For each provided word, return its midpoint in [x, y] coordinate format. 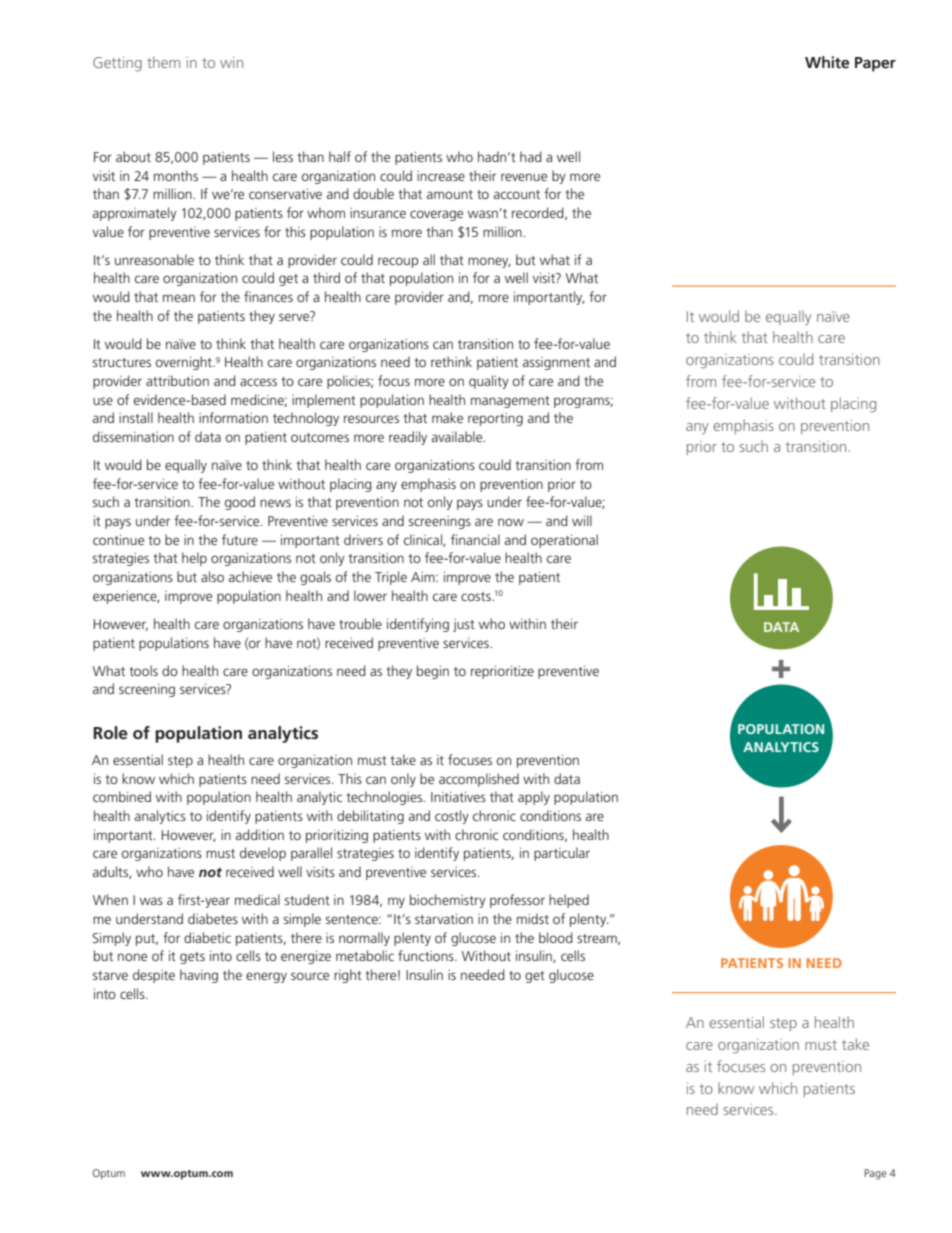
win [231, 62]
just [464, 625]
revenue [524, 177]
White [827, 62]
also [212, 576]
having [199, 976]
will [582, 520]
